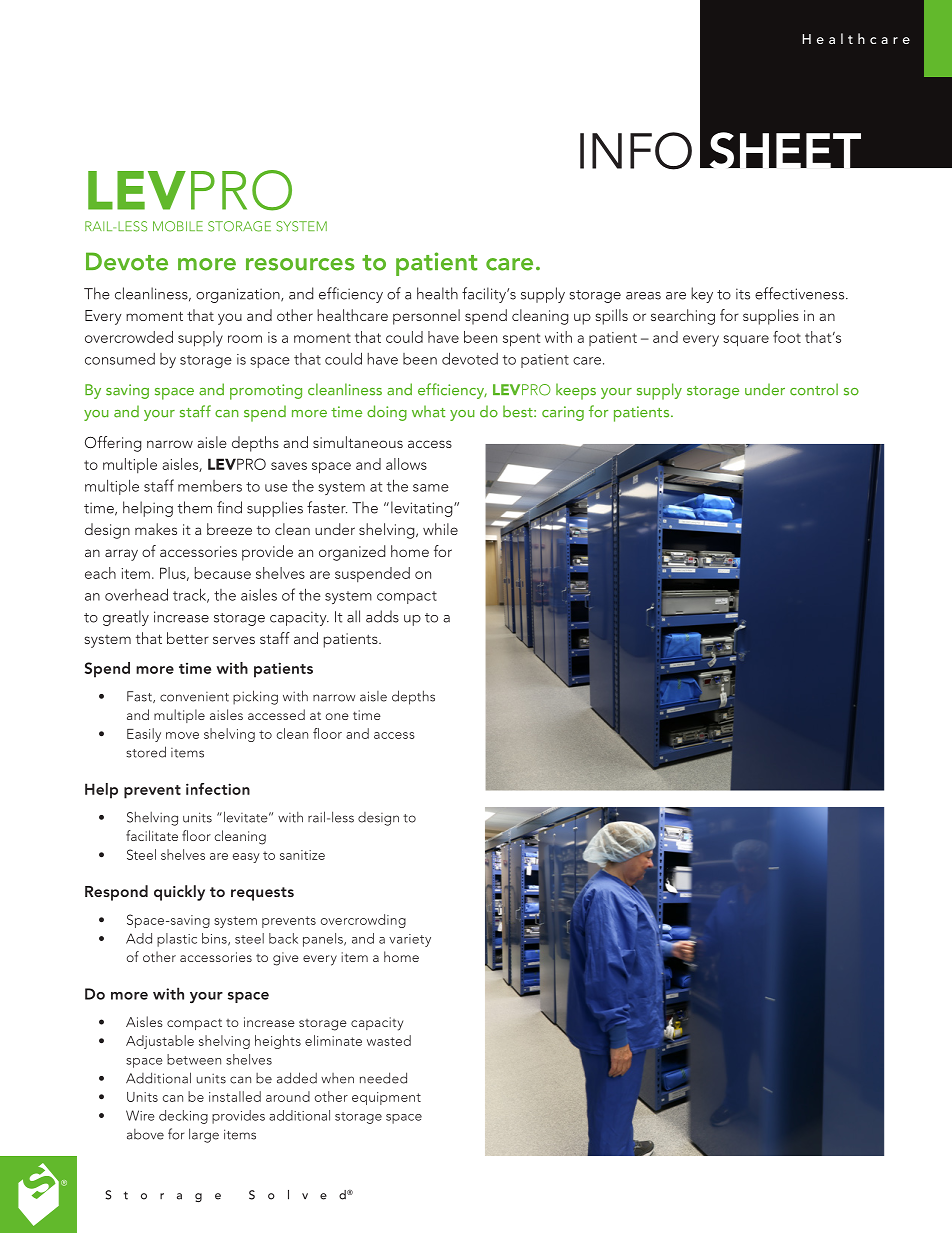 The image size is (952, 1233). Describe the element at coordinates (178, 226) in the image. I see `MOBILE` at that location.
